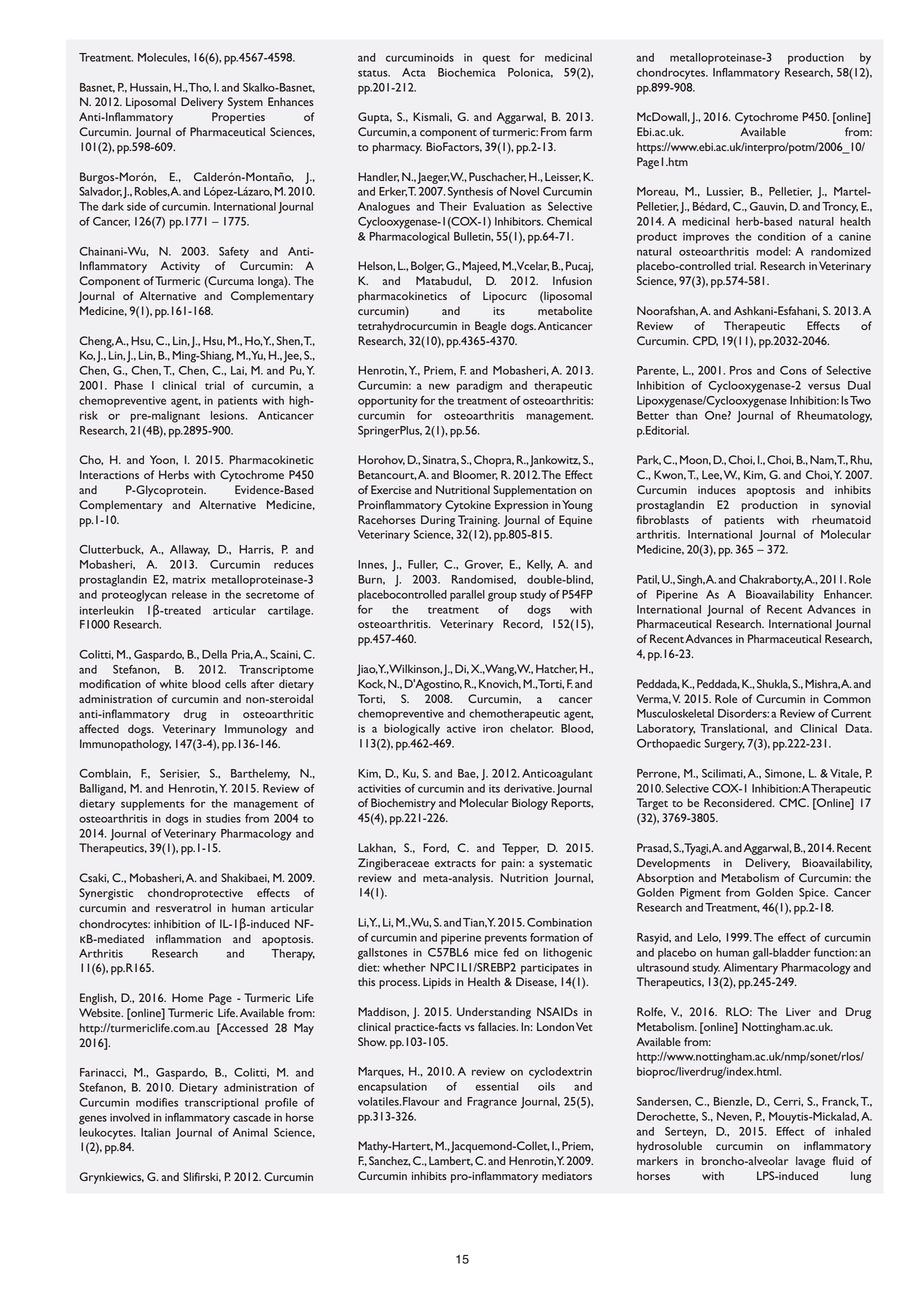 The image size is (924, 1308). What do you see at coordinates (414, 72) in the screenshot?
I see `Acta` at bounding box center [414, 72].
